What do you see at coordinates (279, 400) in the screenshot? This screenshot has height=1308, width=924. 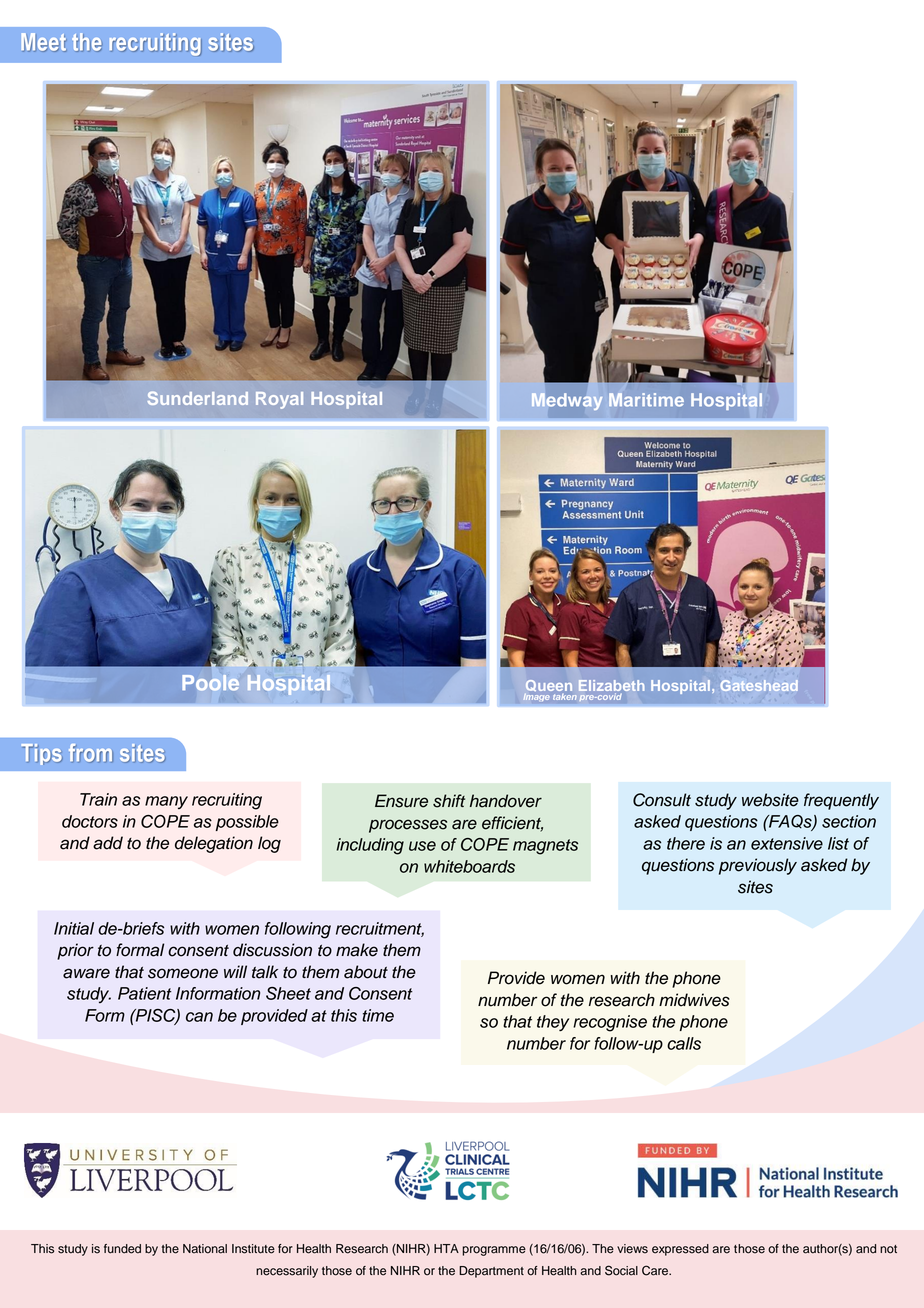 I see `Royal` at bounding box center [279, 400].
